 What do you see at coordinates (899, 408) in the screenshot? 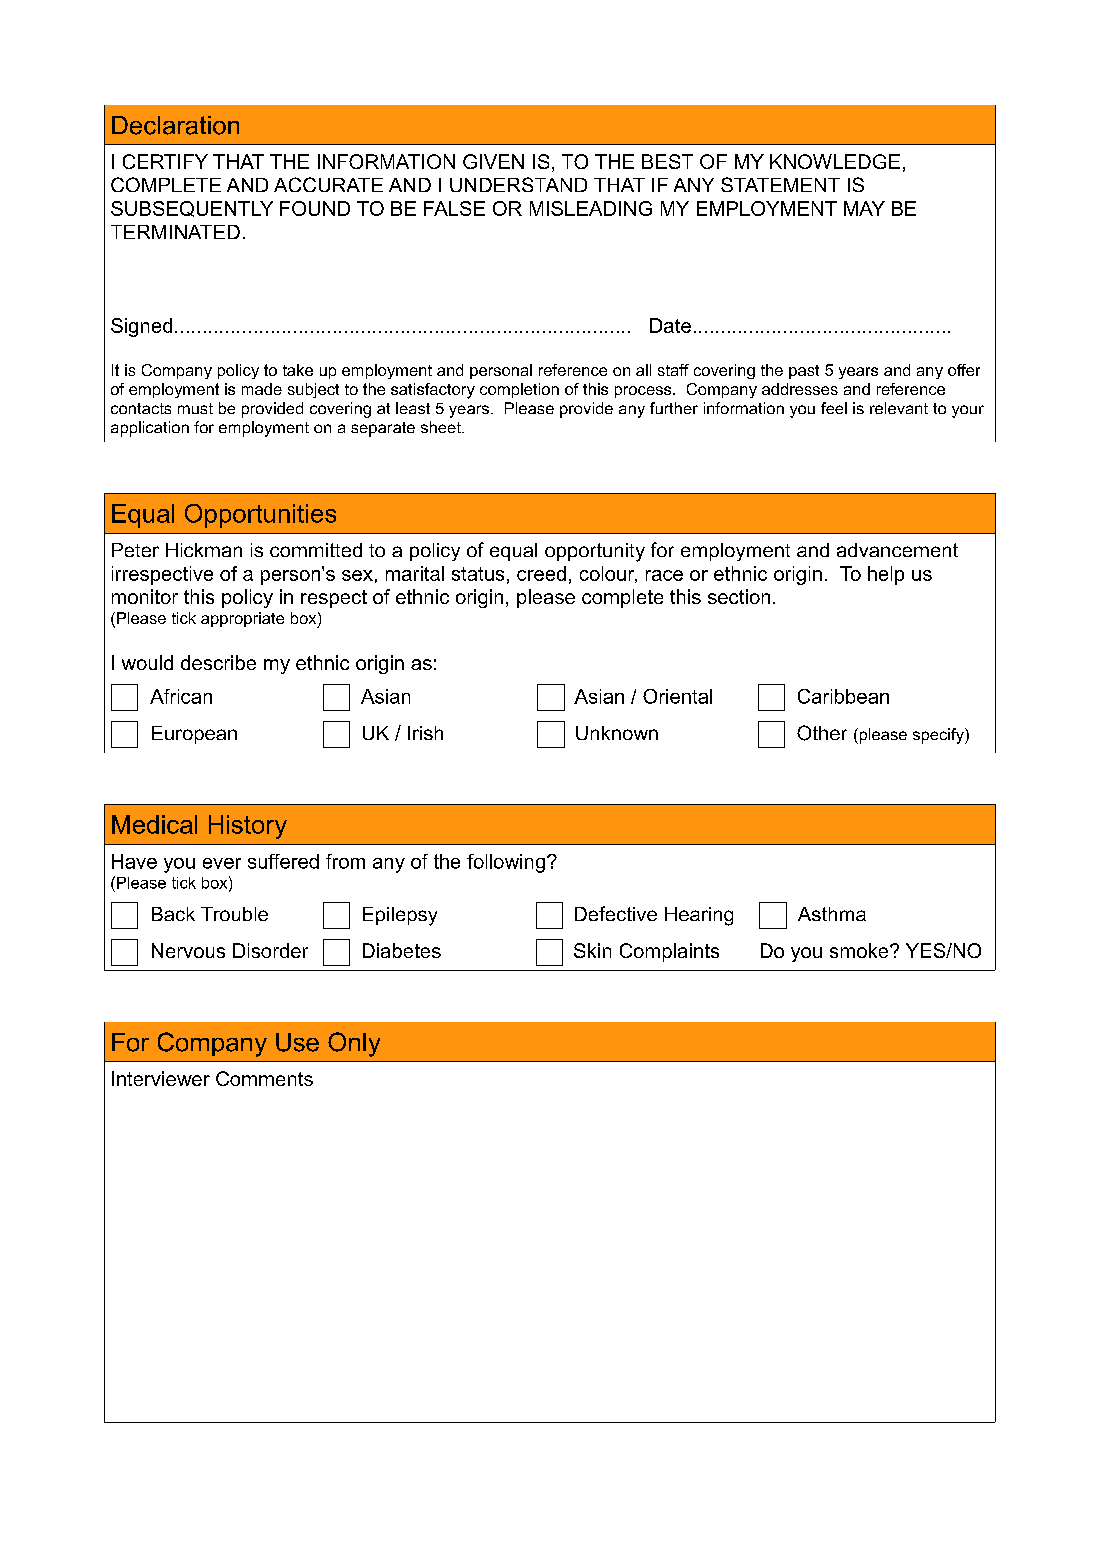
I see `relevant` at bounding box center [899, 408].
